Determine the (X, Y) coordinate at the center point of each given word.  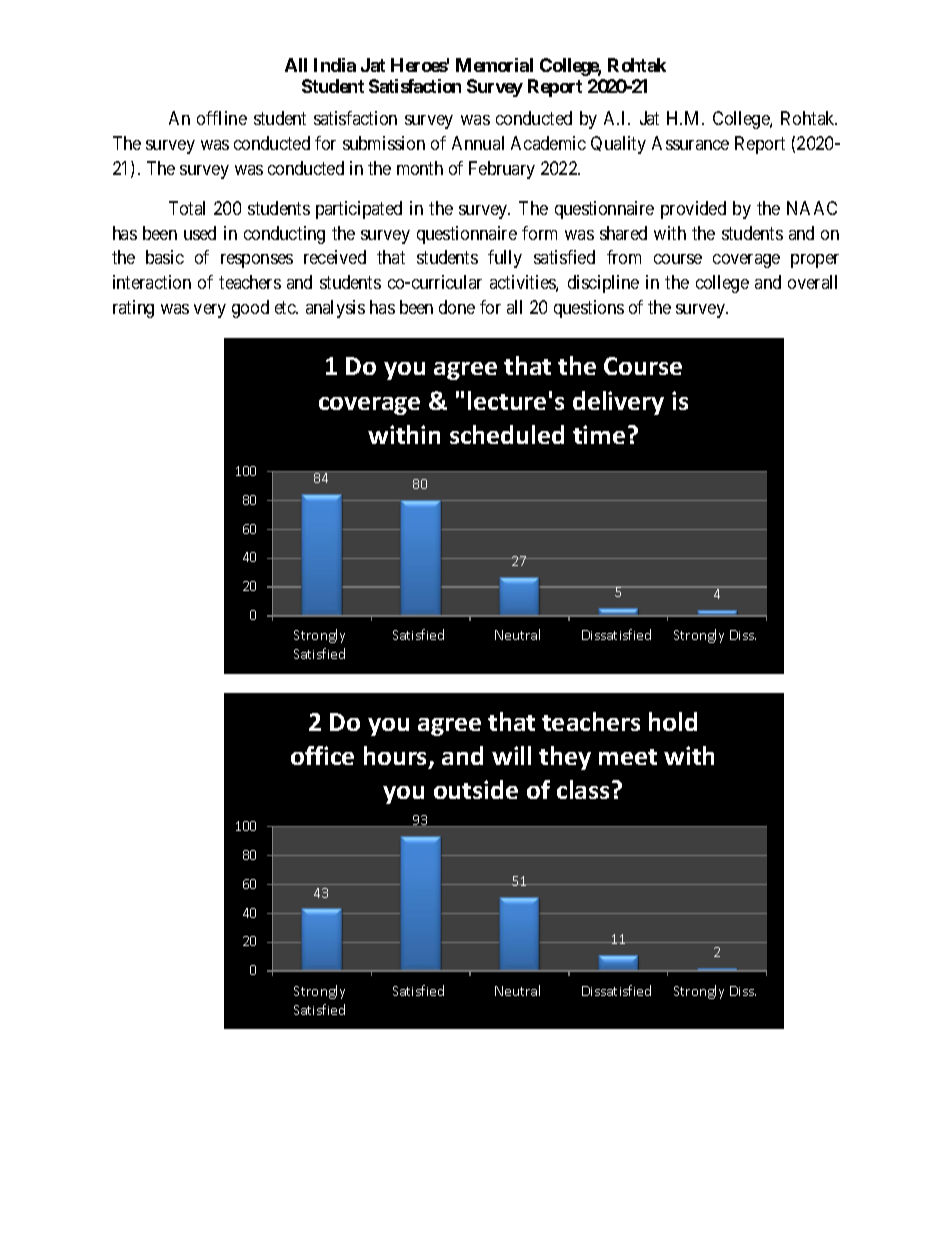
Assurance (690, 143)
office (322, 755)
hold (673, 721)
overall (812, 282)
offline (222, 118)
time (599, 434)
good (250, 309)
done (457, 307)
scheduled (507, 434)
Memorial (494, 65)
